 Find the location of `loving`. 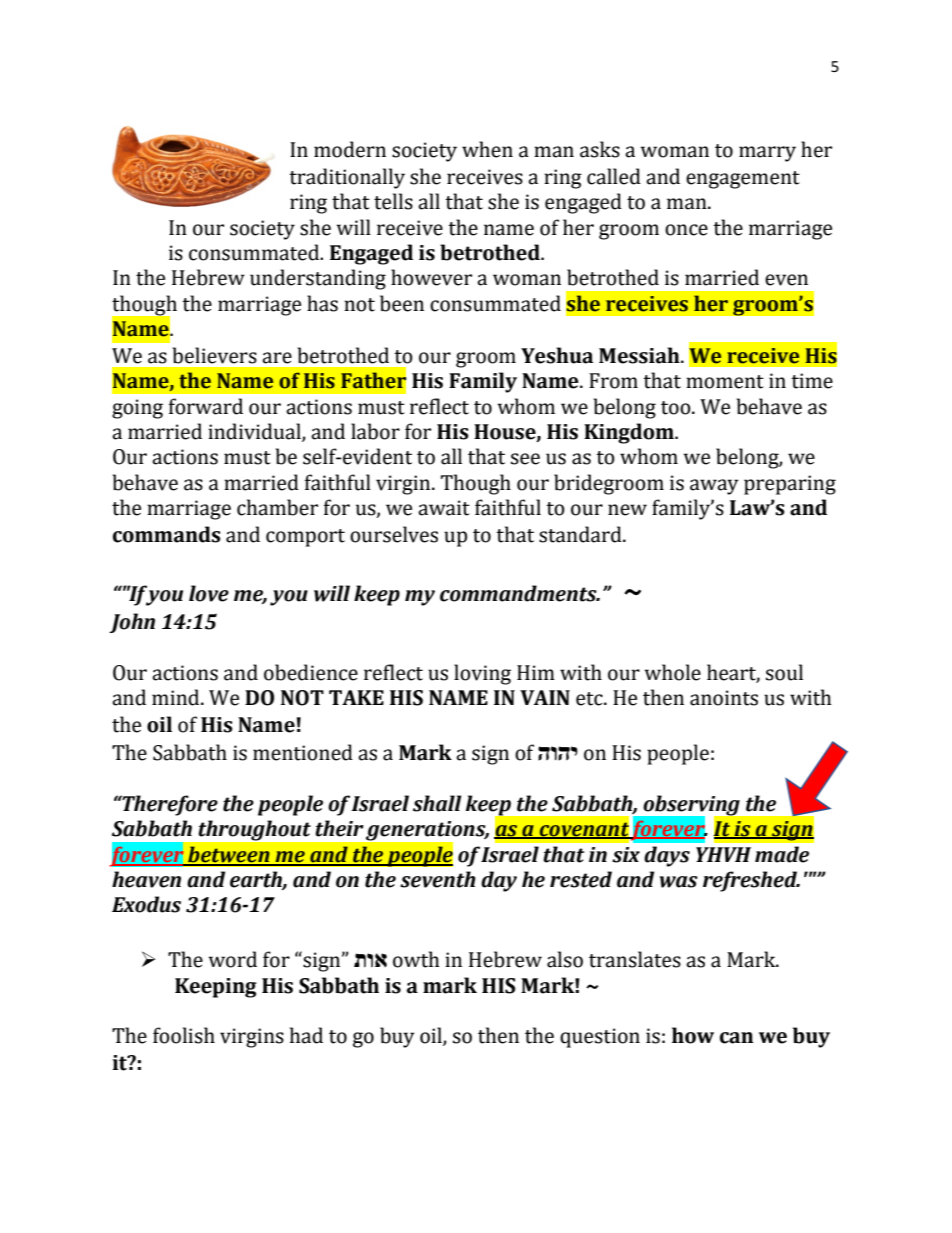

loving is located at coordinates (482, 674).
